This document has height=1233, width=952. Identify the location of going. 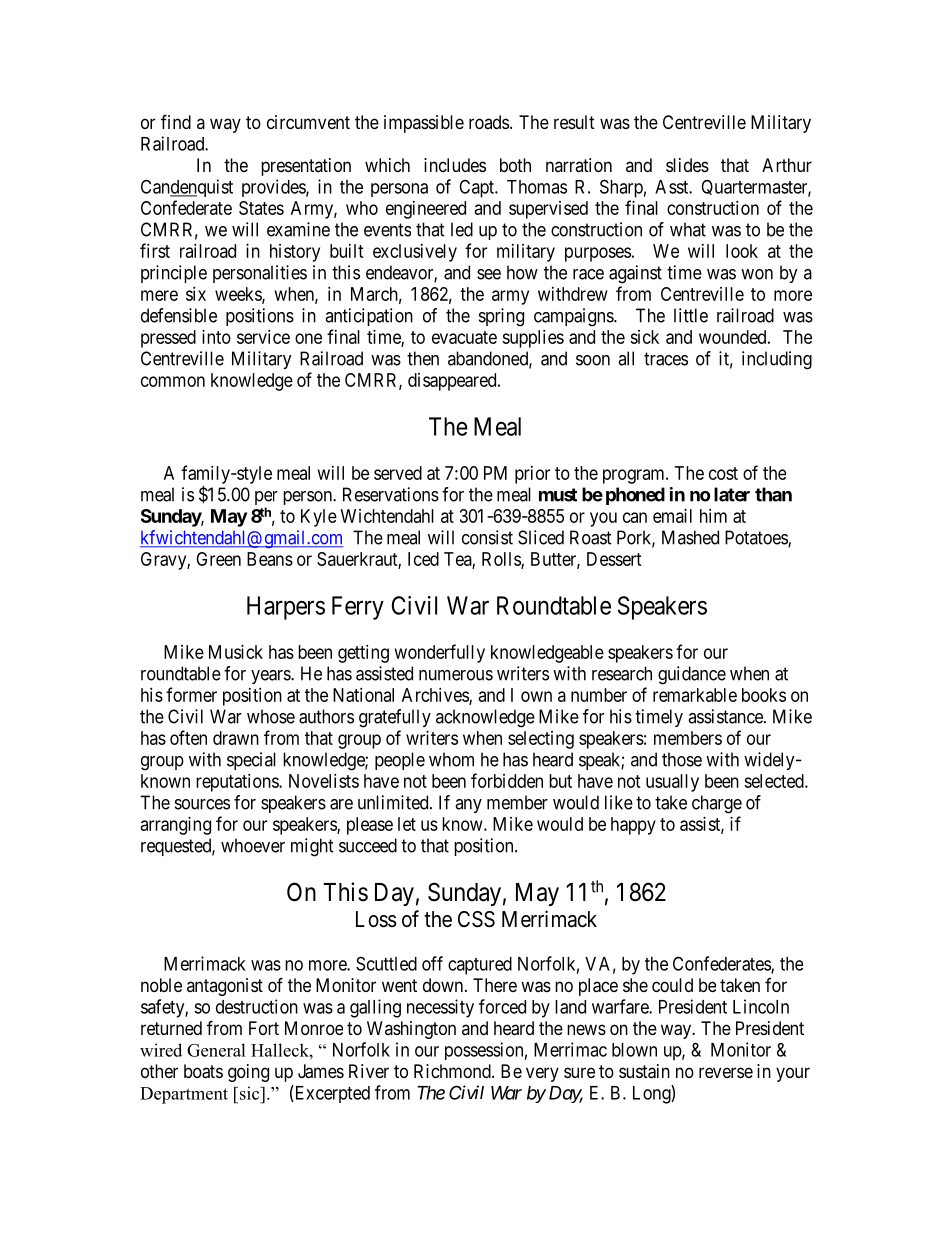
(248, 1073).
